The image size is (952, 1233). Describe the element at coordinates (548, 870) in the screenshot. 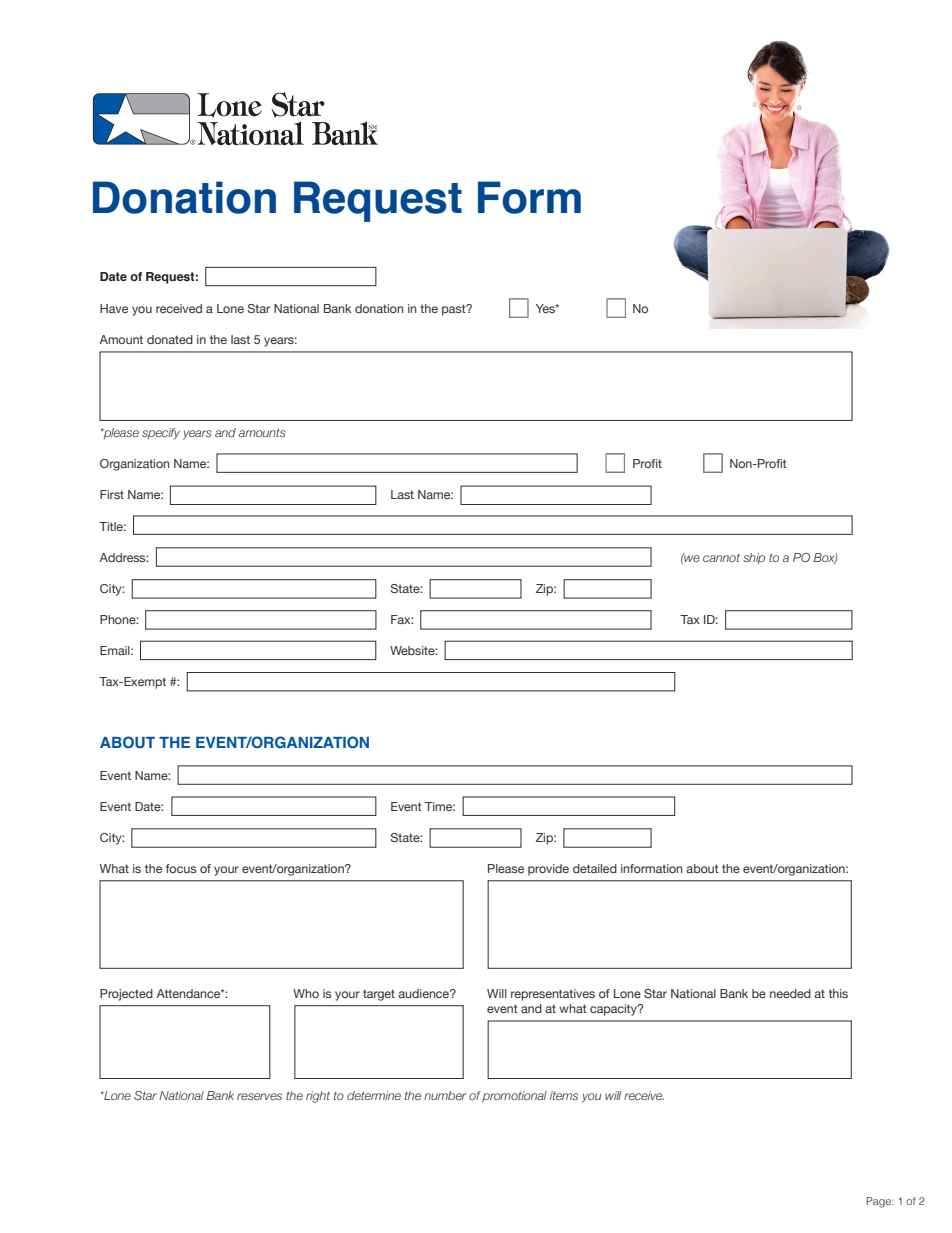

I see `provide` at that location.
